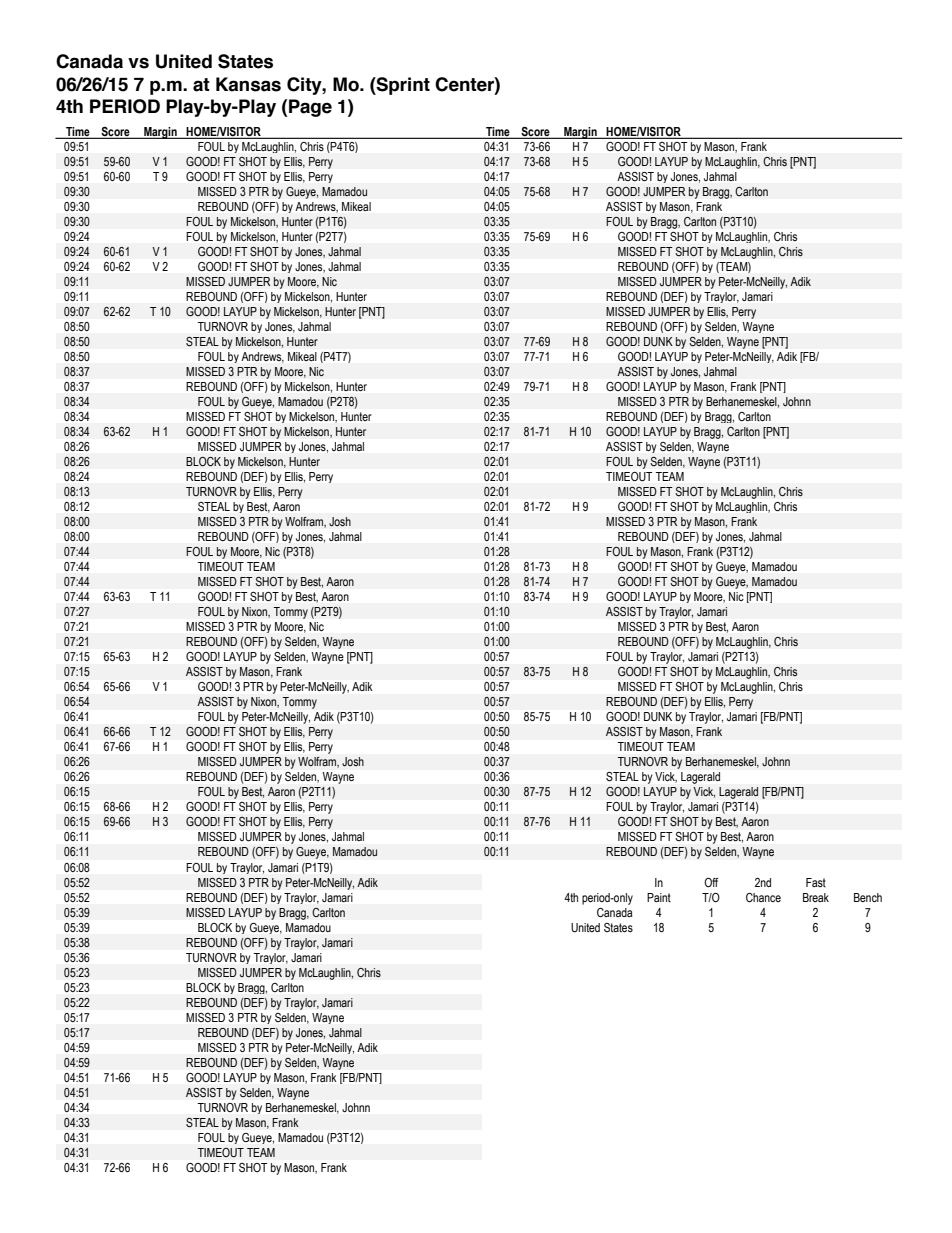  Describe the element at coordinates (763, 897) in the screenshot. I see `Chance` at that location.
